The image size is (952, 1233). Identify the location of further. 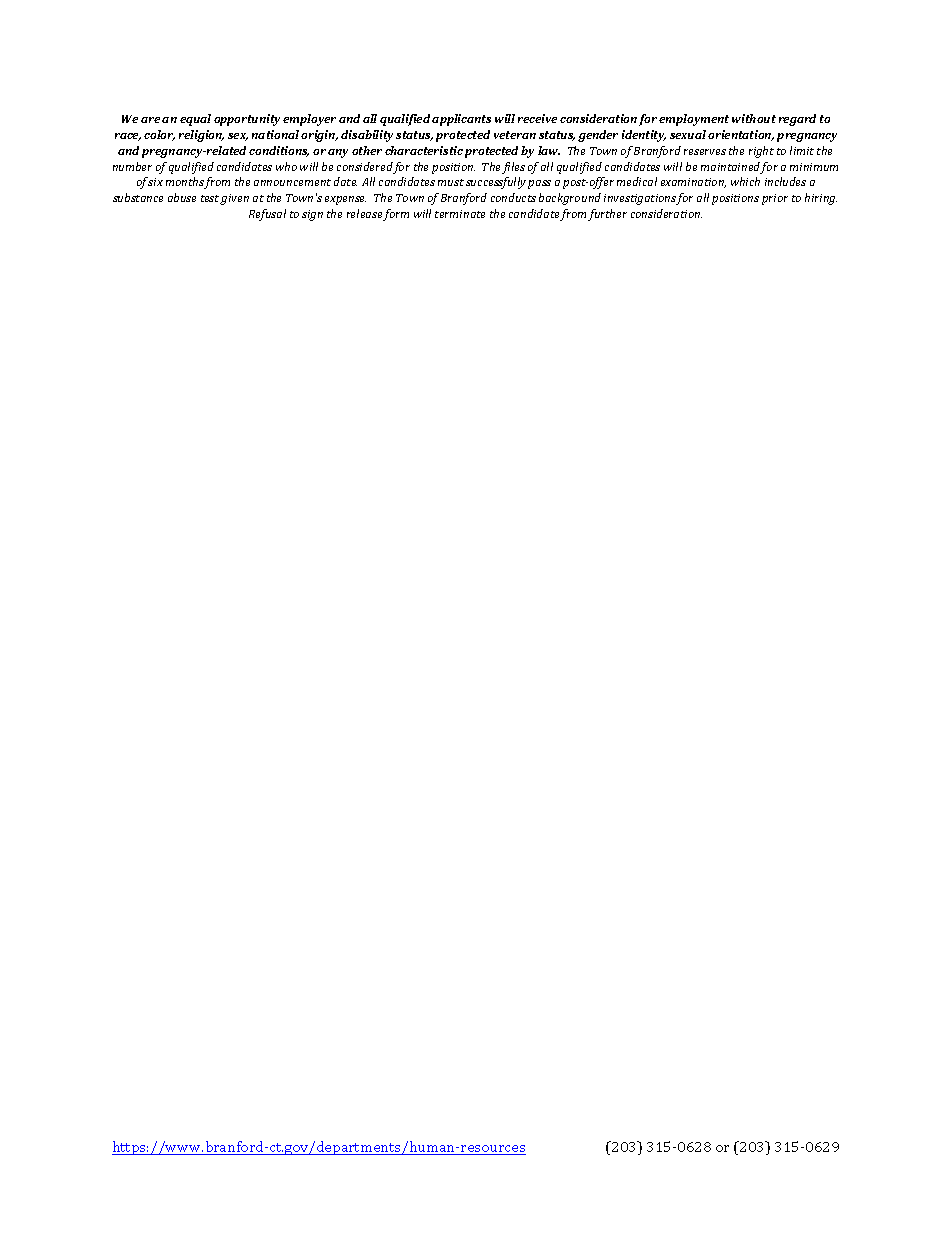
(607, 215).
